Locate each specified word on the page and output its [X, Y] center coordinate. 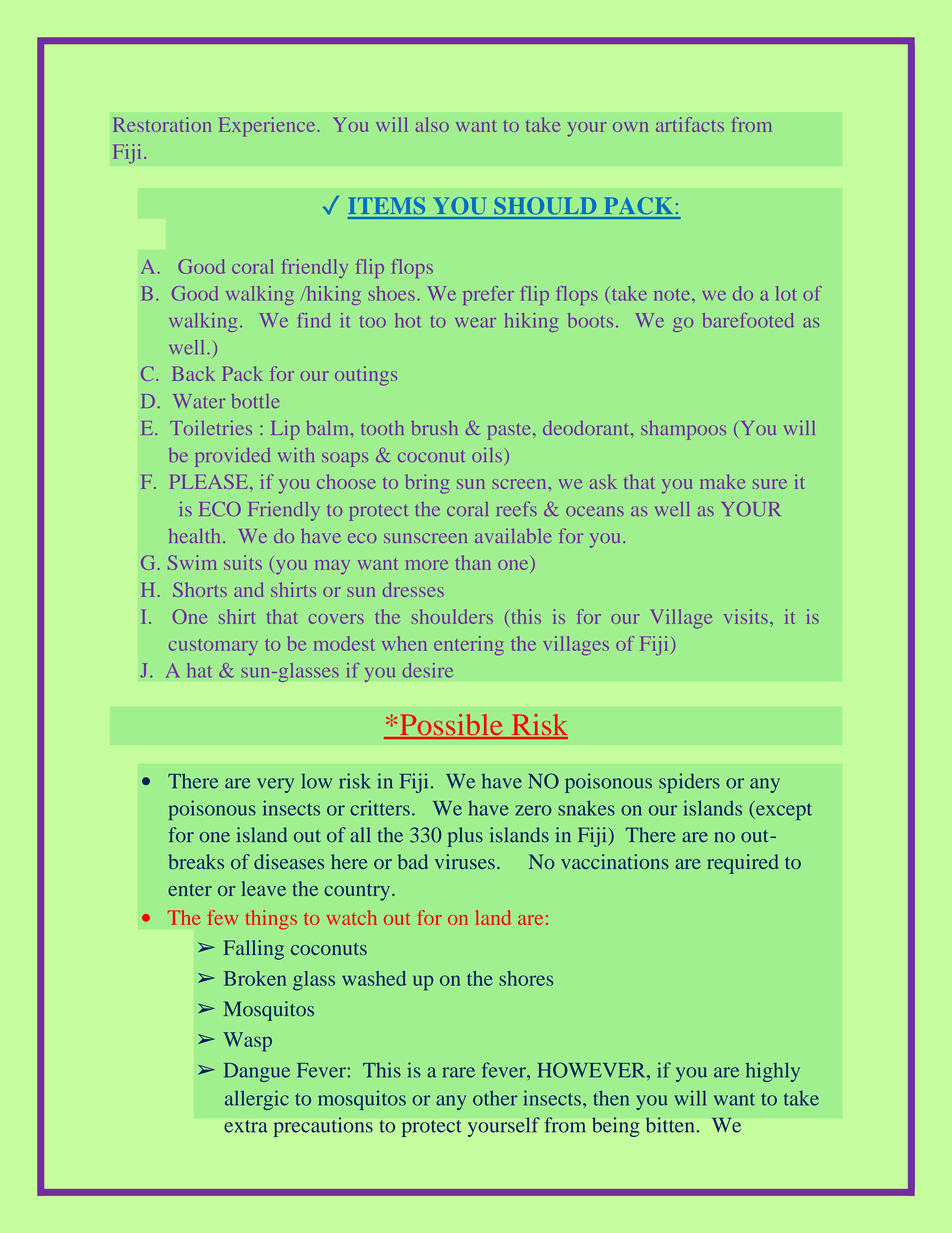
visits [746, 616]
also [432, 124]
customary [213, 647]
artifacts [690, 124]
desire [428, 670]
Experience [268, 127]
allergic [257, 1100]
